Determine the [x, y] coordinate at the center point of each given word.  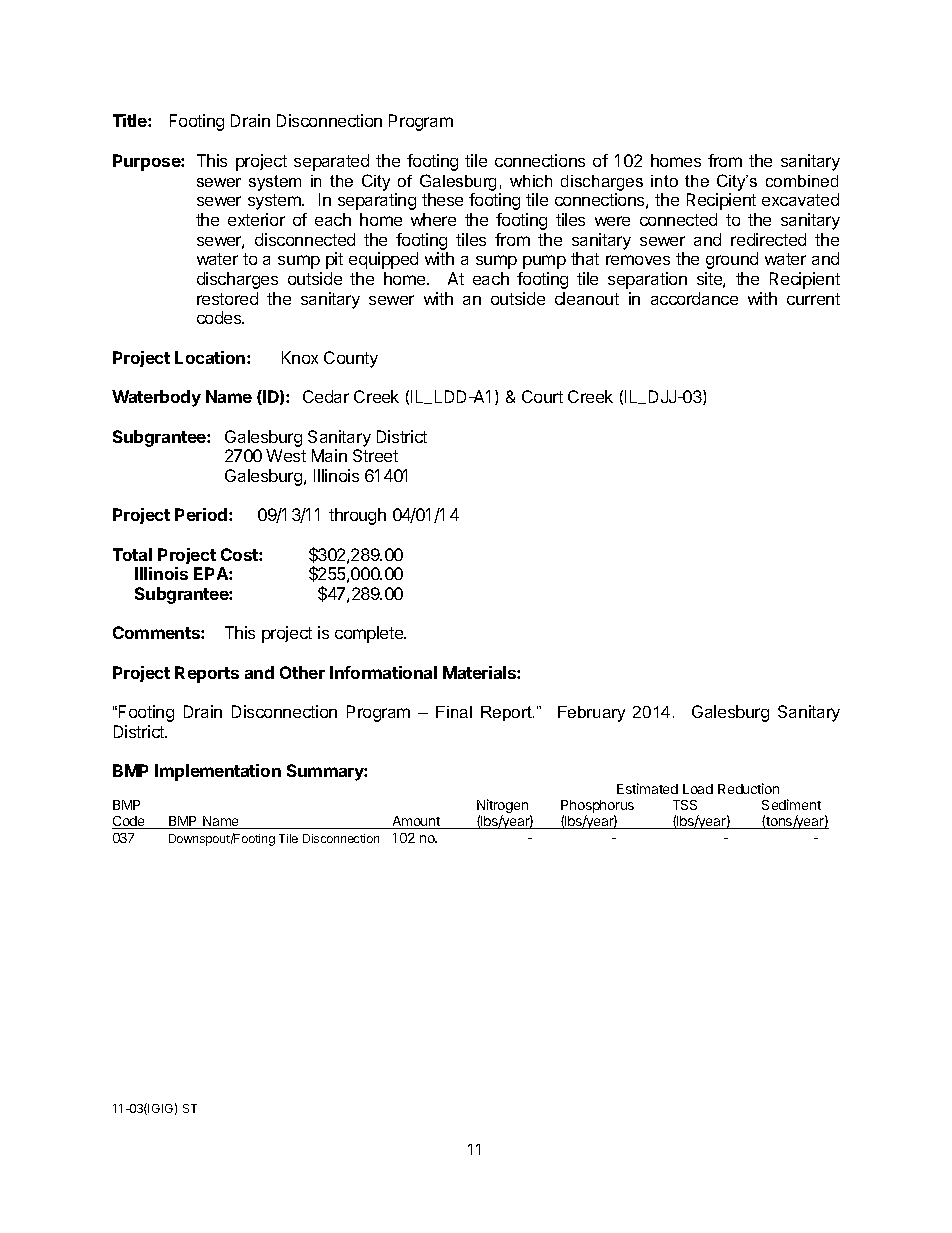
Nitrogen [504, 807]
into [664, 181]
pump [544, 262]
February [591, 714]
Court [542, 396]
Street [375, 455]
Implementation [218, 772]
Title [131, 120]
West [286, 455]
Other [302, 672]
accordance [694, 298]
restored [227, 298]
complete [370, 634]
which [531, 181]
